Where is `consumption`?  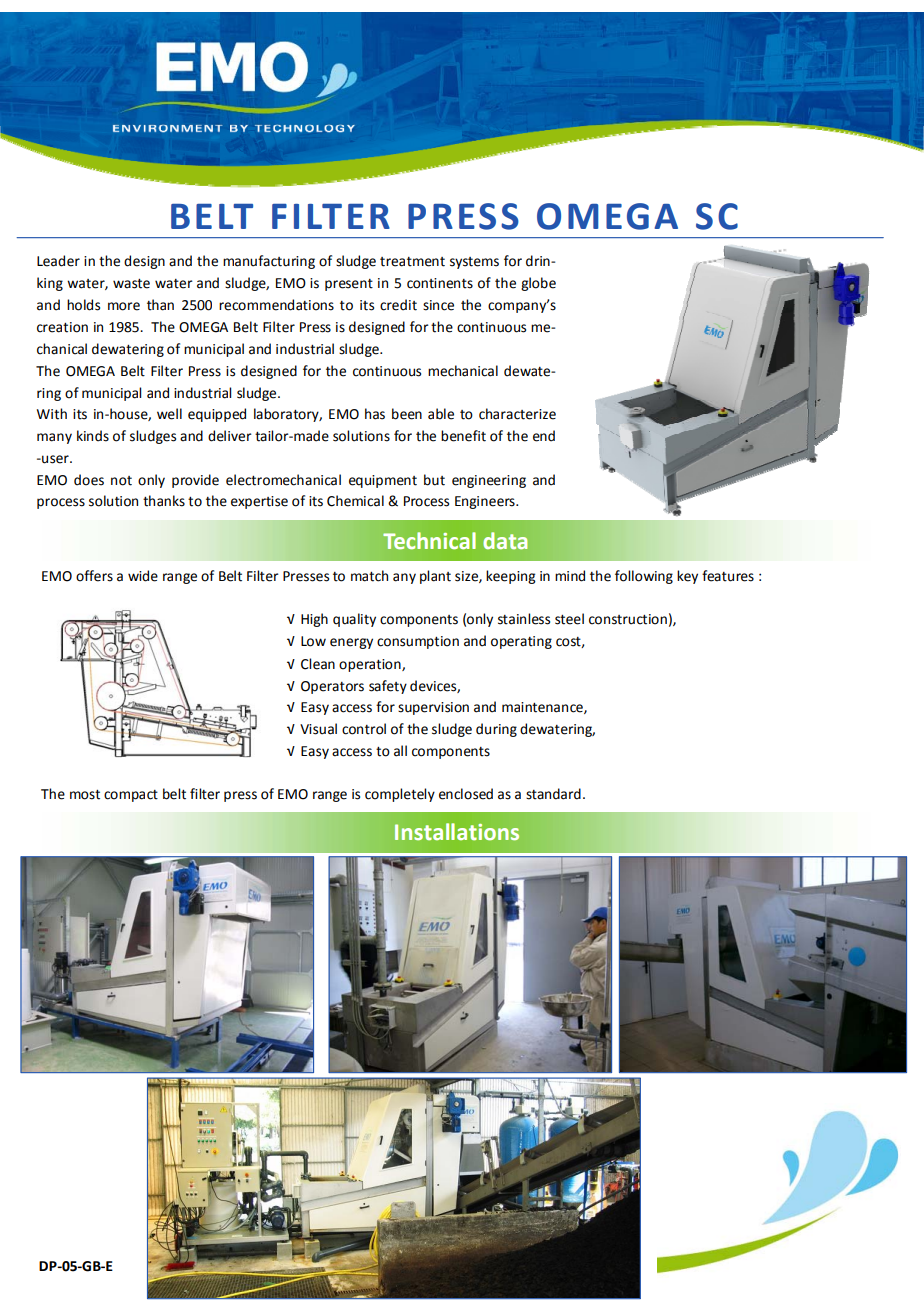
consumption is located at coordinates (418, 642).
